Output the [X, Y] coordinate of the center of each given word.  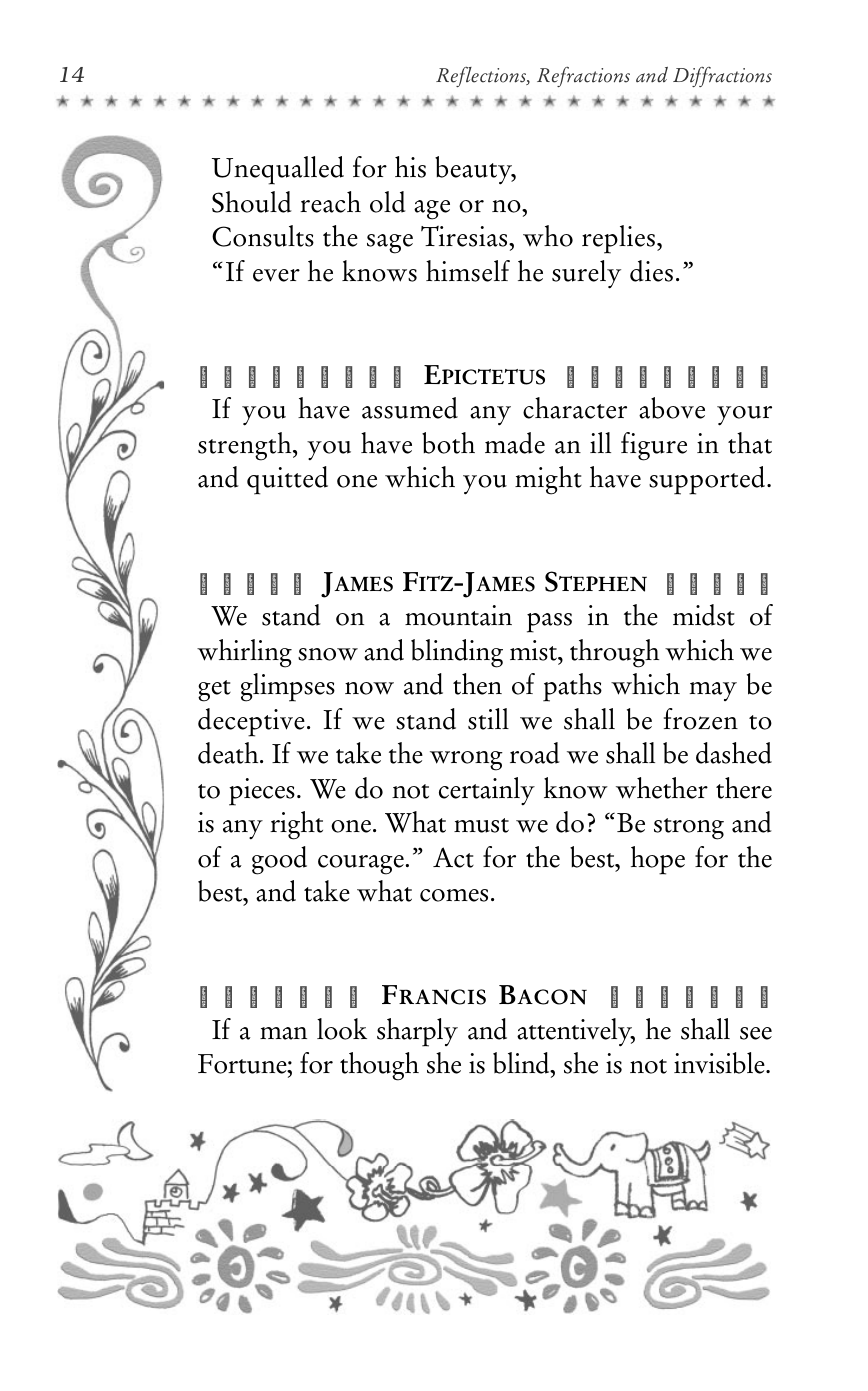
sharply [417, 1032]
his [410, 167]
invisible [720, 1063]
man [283, 1033]
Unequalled [278, 170]
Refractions [583, 77]
